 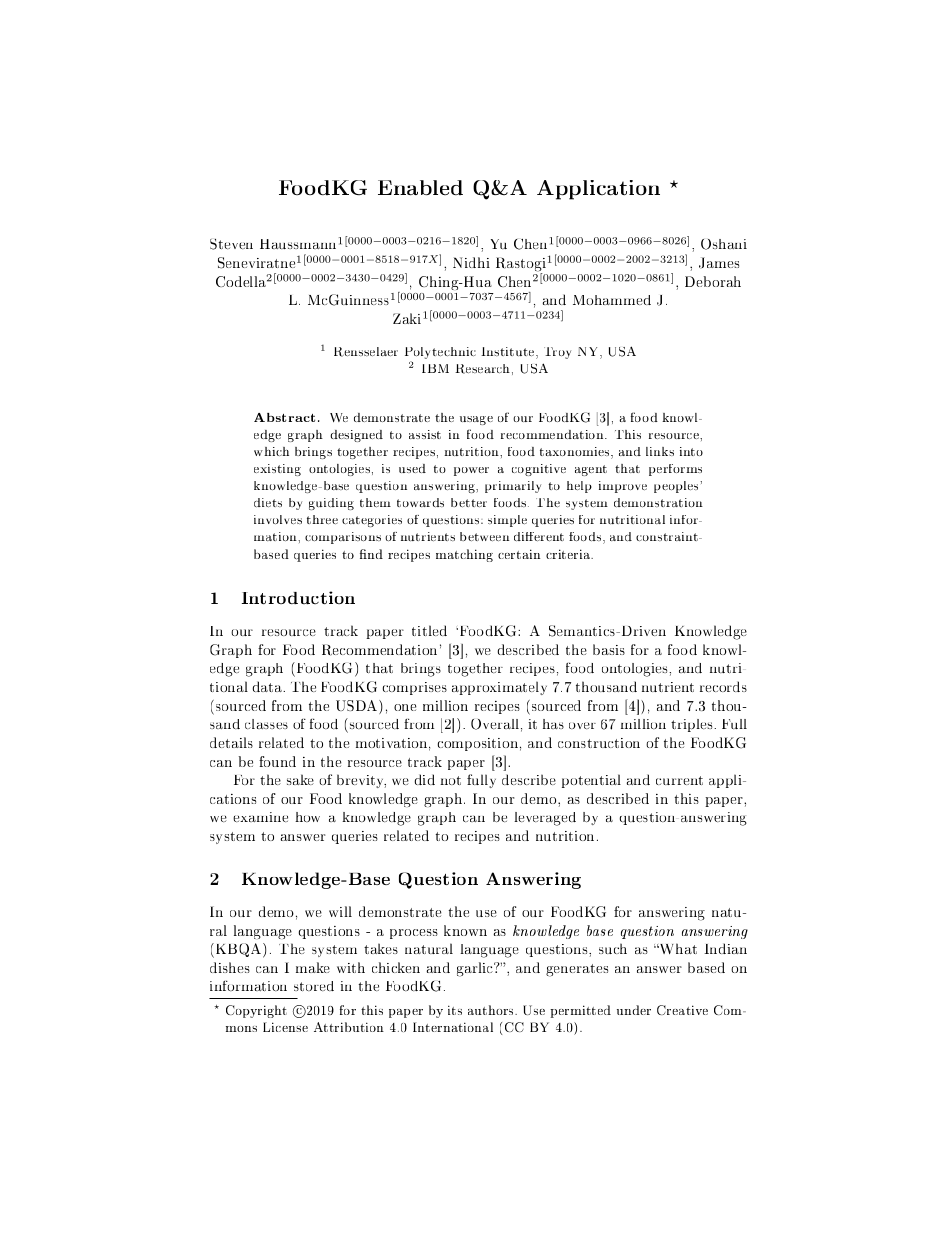 What do you see at coordinates (429, 630) in the screenshot?
I see `titled` at bounding box center [429, 630].
